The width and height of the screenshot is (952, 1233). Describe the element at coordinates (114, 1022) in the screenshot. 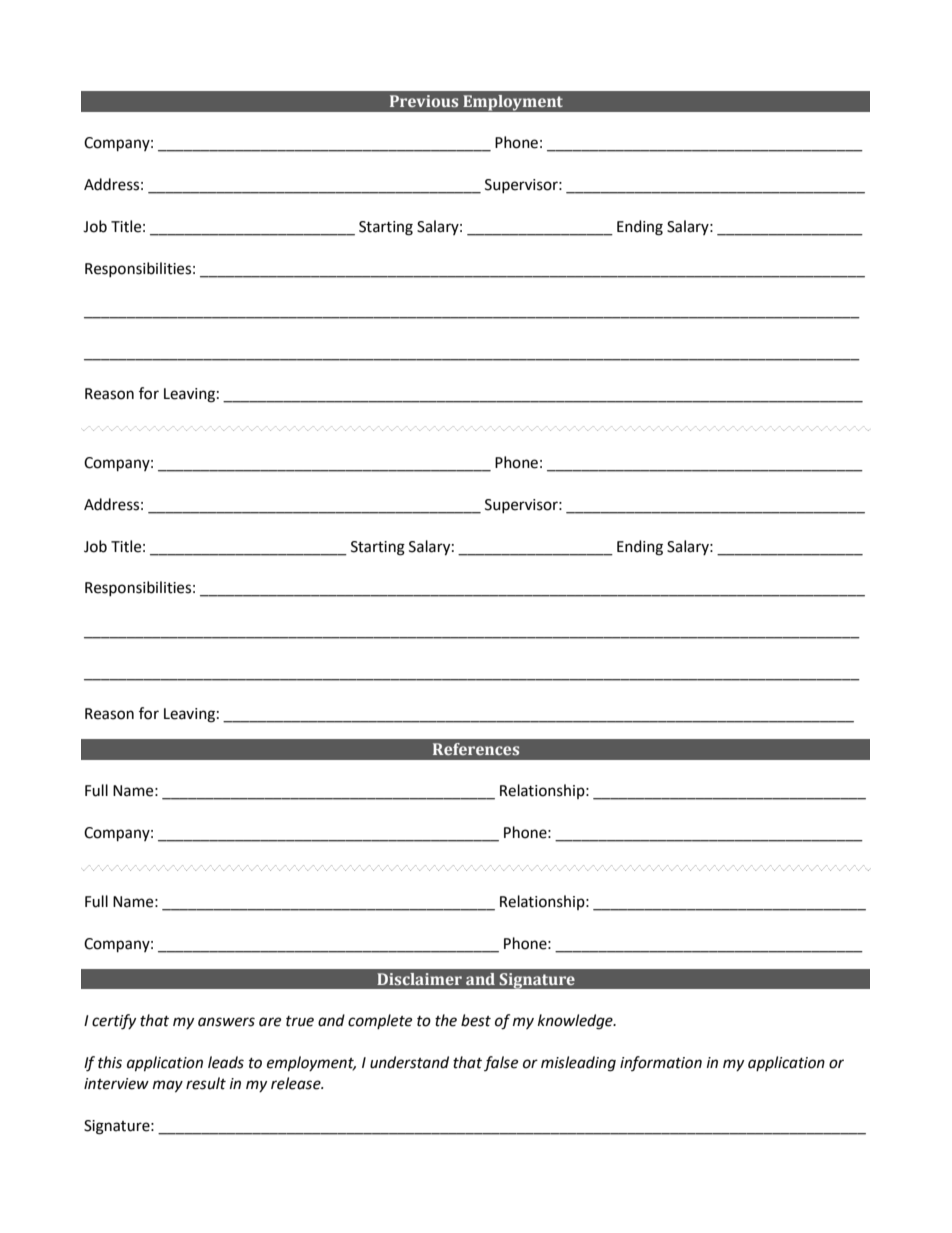

I see `certify` at that location.
